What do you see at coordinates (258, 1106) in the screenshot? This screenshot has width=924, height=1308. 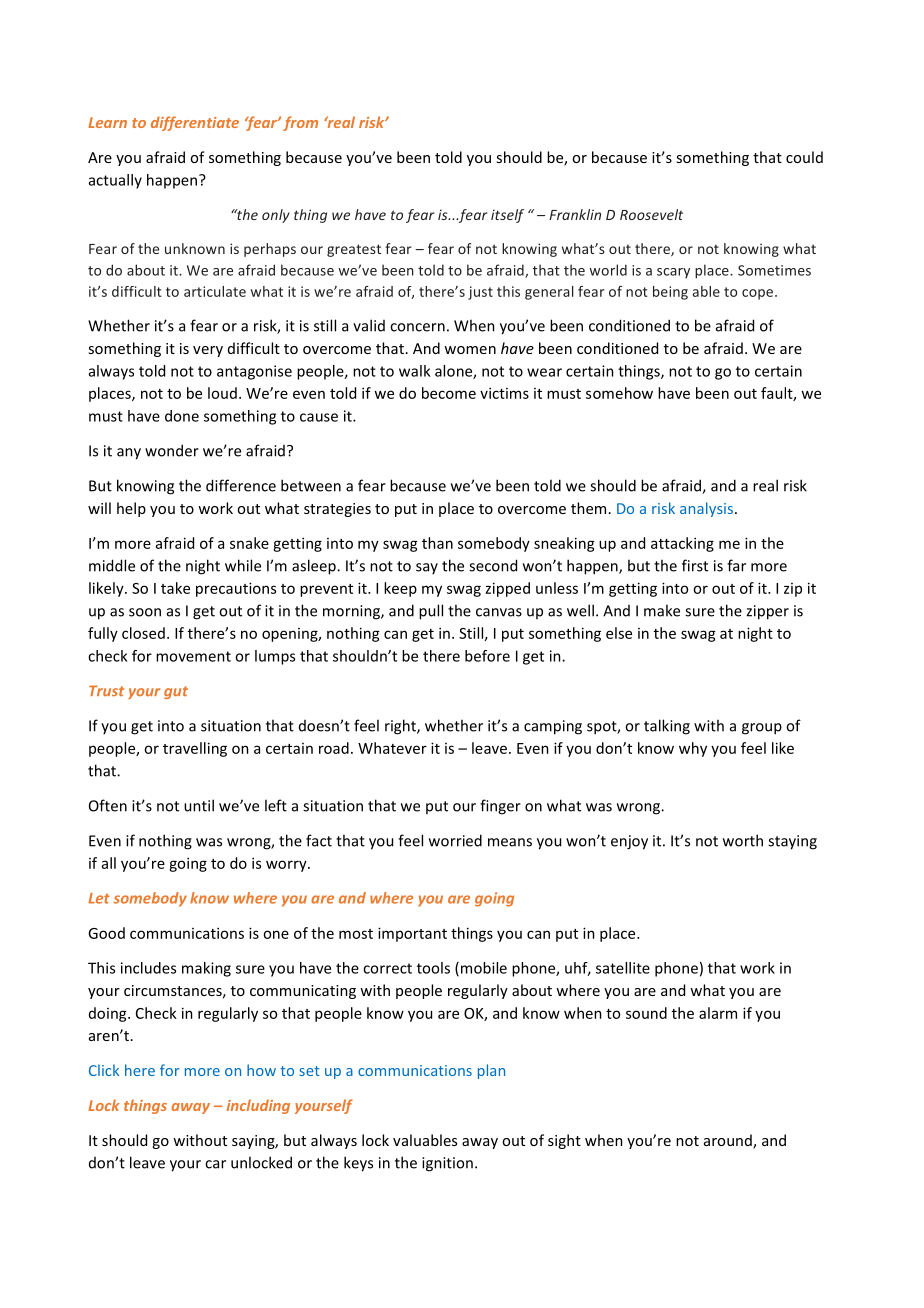 I see `including` at bounding box center [258, 1106].
